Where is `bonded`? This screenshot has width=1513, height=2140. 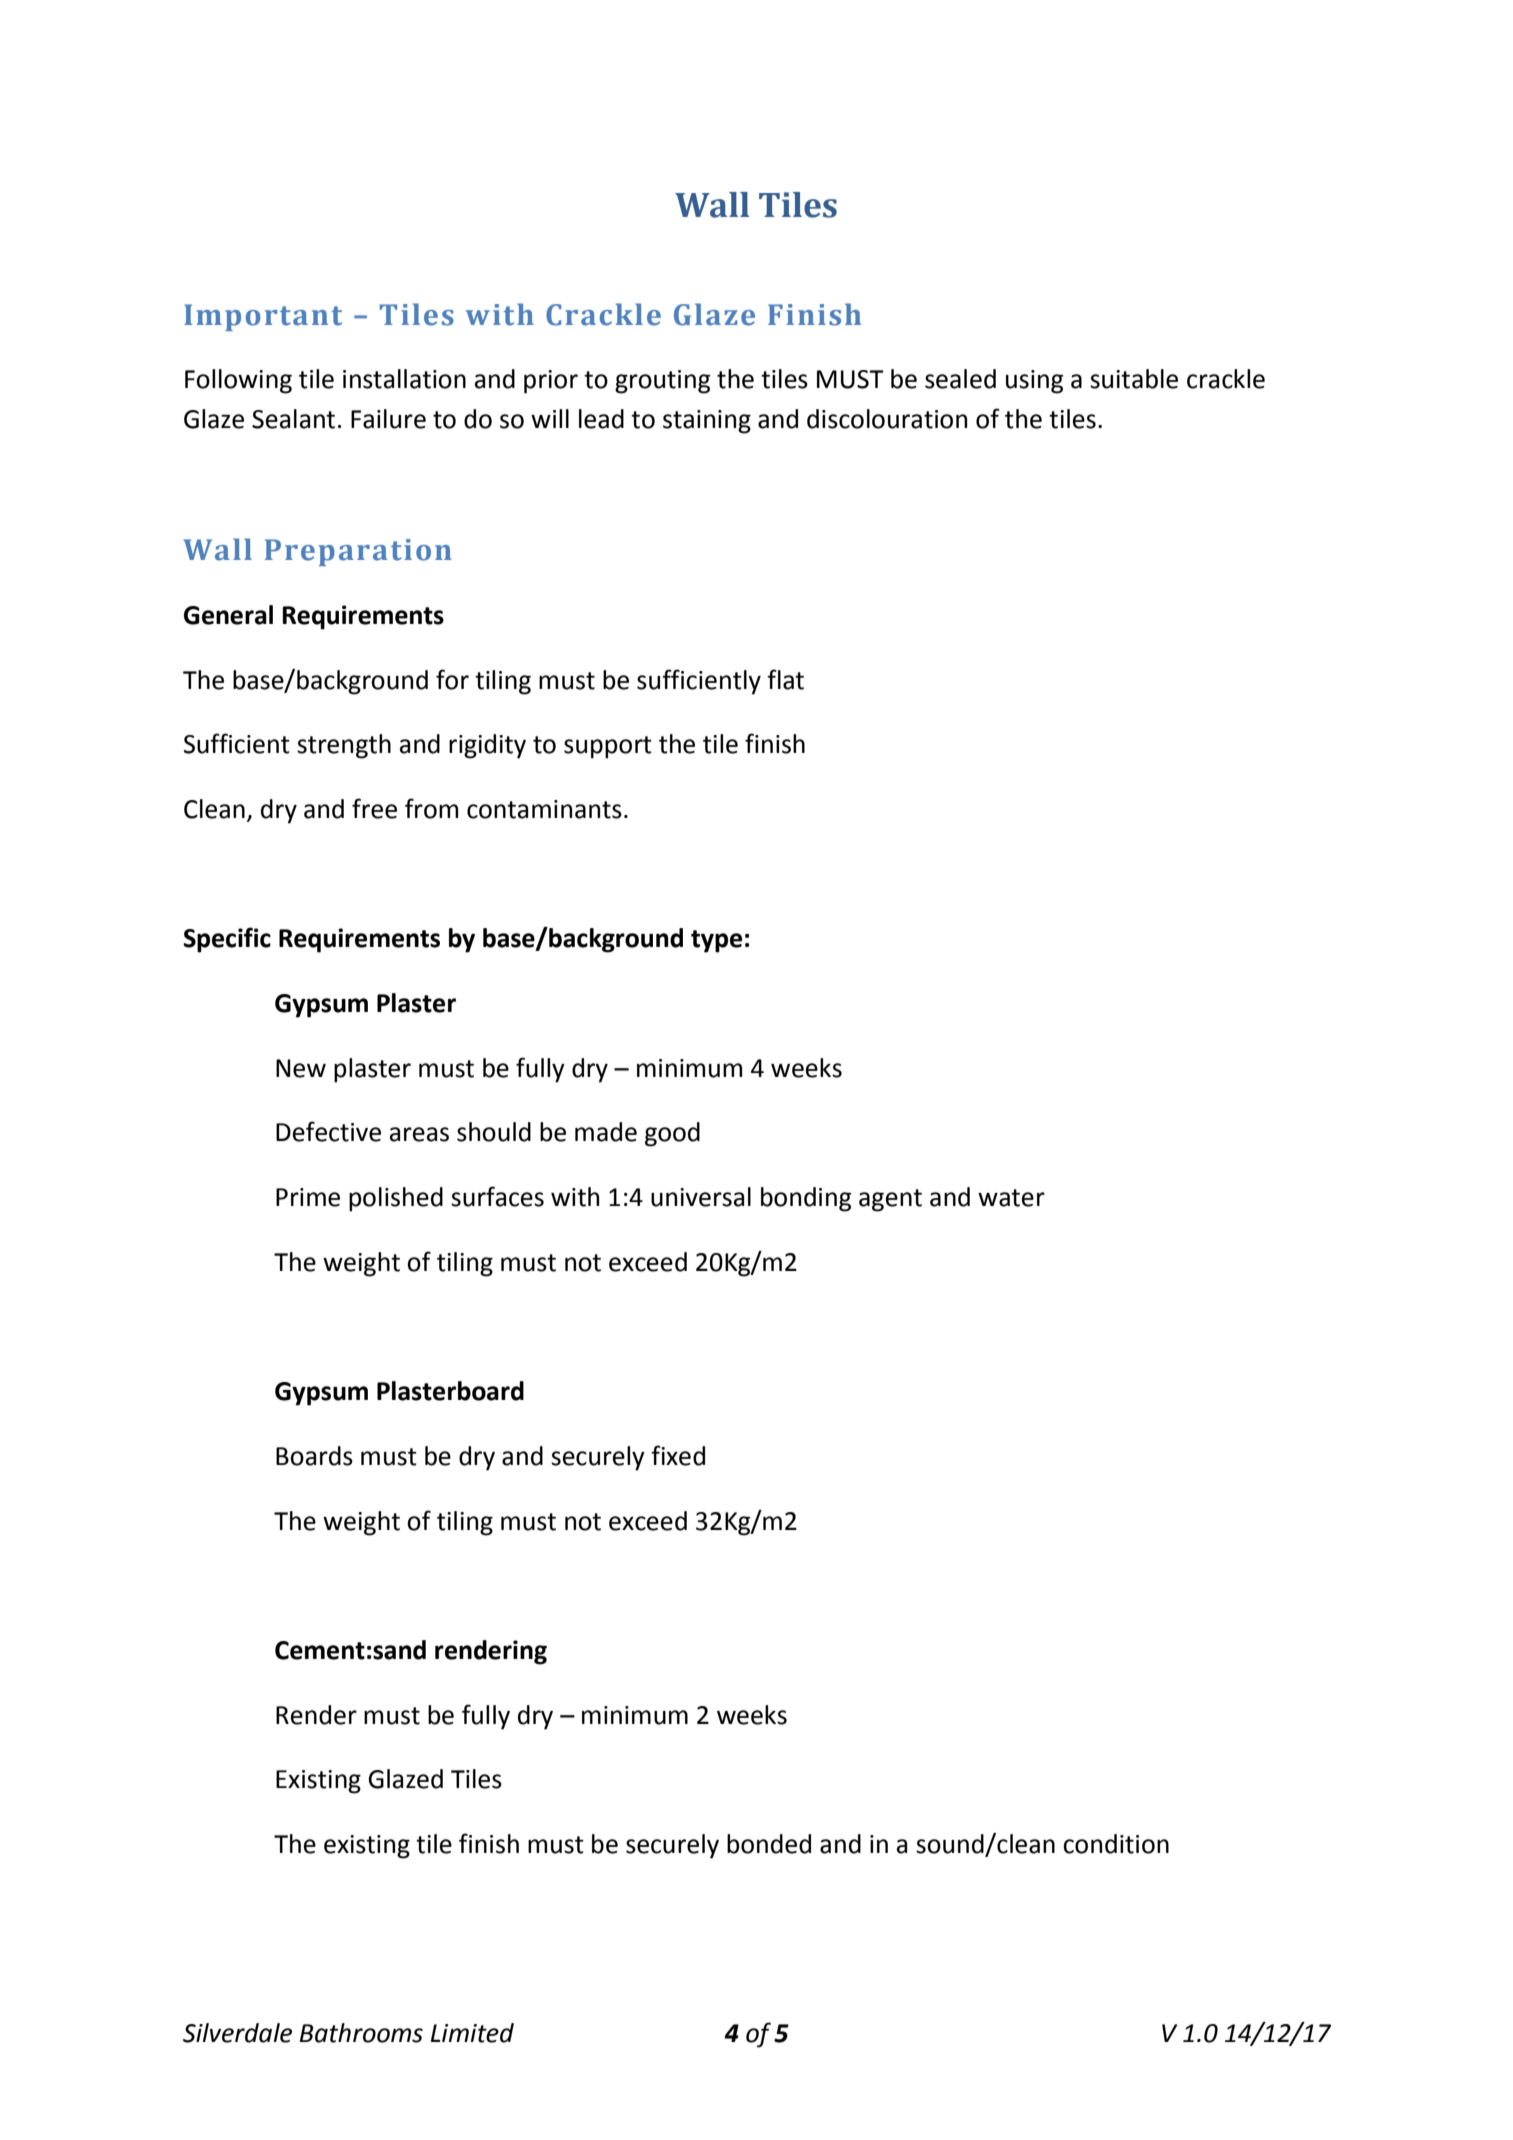 bonded is located at coordinates (769, 1844).
